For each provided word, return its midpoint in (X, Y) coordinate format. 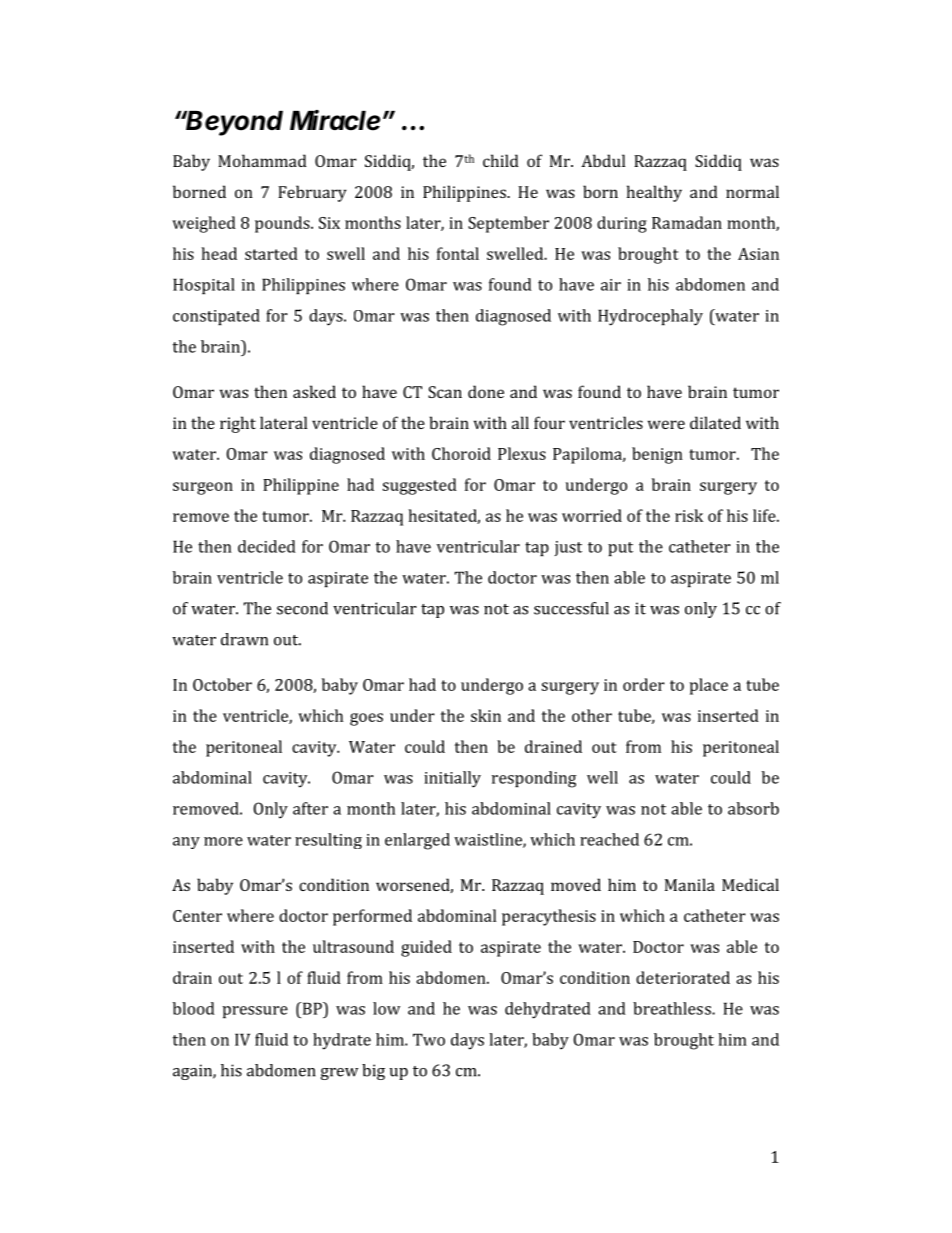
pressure (255, 1012)
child (501, 160)
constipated (216, 317)
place (709, 686)
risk (689, 515)
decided (267, 546)
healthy (654, 193)
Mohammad (262, 160)
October (222, 684)
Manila (690, 884)
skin (486, 715)
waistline (489, 840)
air (611, 285)
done (486, 391)
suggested (420, 486)
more (223, 841)
